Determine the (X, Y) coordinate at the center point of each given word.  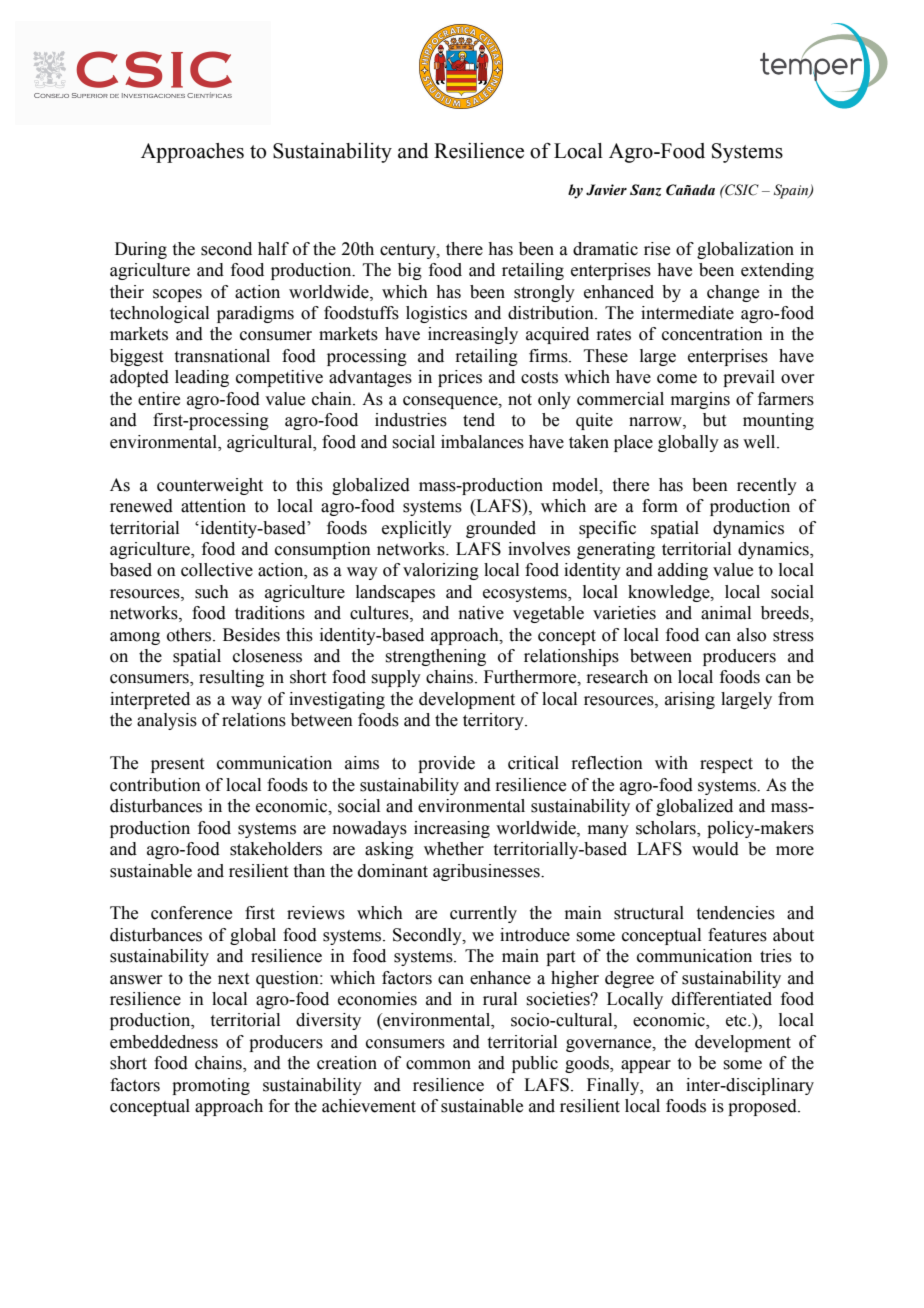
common (438, 1065)
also (751, 635)
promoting (211, 1086)
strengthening (435, 657)
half (273, 249)
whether (454, 849)
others (190, 635)
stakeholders (276, 849)
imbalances (482, 442)
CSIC (741, 190)
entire (159, 399)
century (409, 251)
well (760, 442)
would (715, 849)
